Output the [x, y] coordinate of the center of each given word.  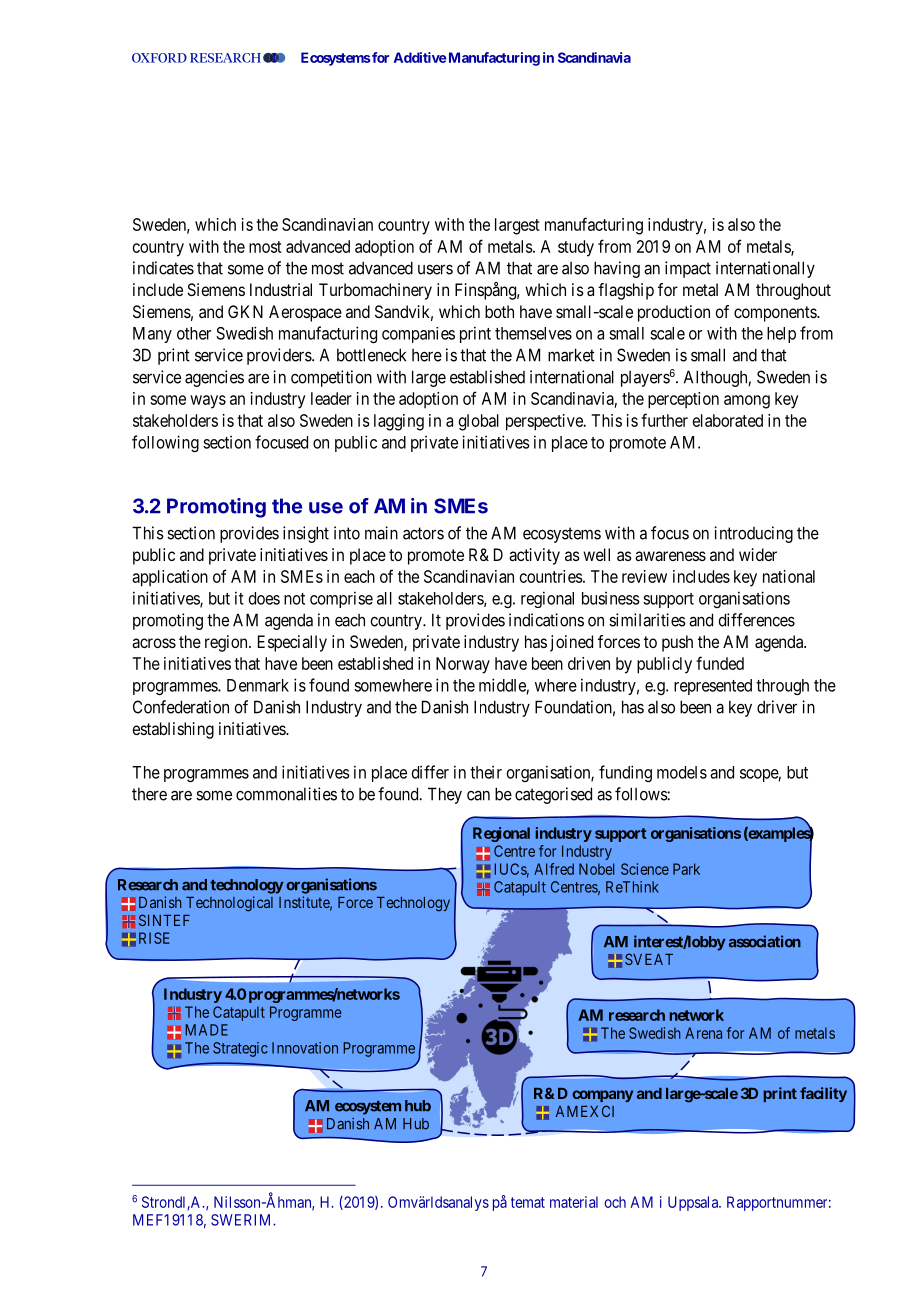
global [479, 422]
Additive [420, 57]
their [486, 772]
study [576, 248]
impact [688, 269]
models [682, 772]
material [574, 1202]
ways [208, 402]
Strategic [240, 1049]
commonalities [286, 794]
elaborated [728, 420]
